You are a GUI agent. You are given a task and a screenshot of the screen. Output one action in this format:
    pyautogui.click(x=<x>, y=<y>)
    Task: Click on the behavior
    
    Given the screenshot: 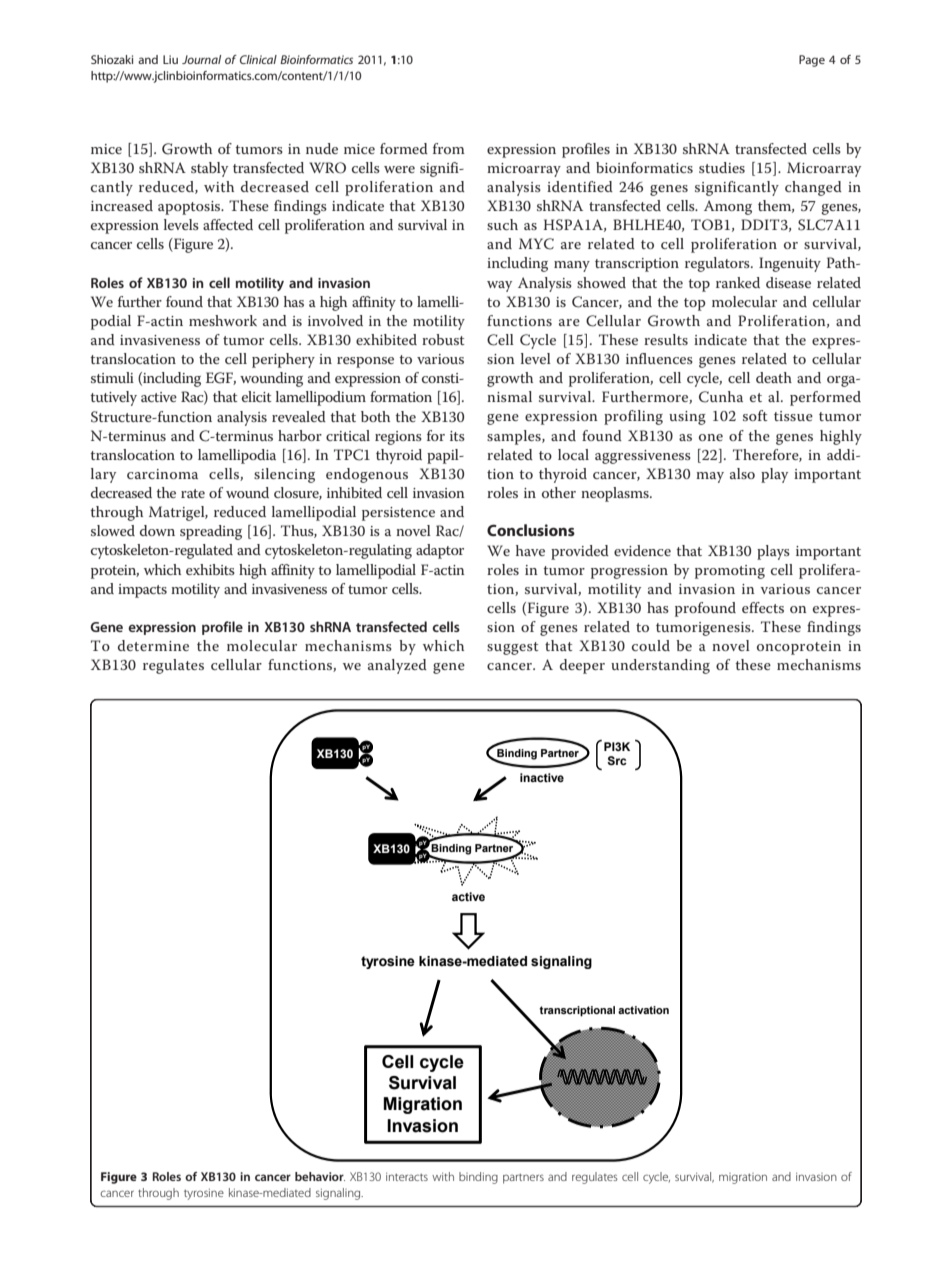 What is the action you would take?
    pyautogui.click(x=320, y=1176)
